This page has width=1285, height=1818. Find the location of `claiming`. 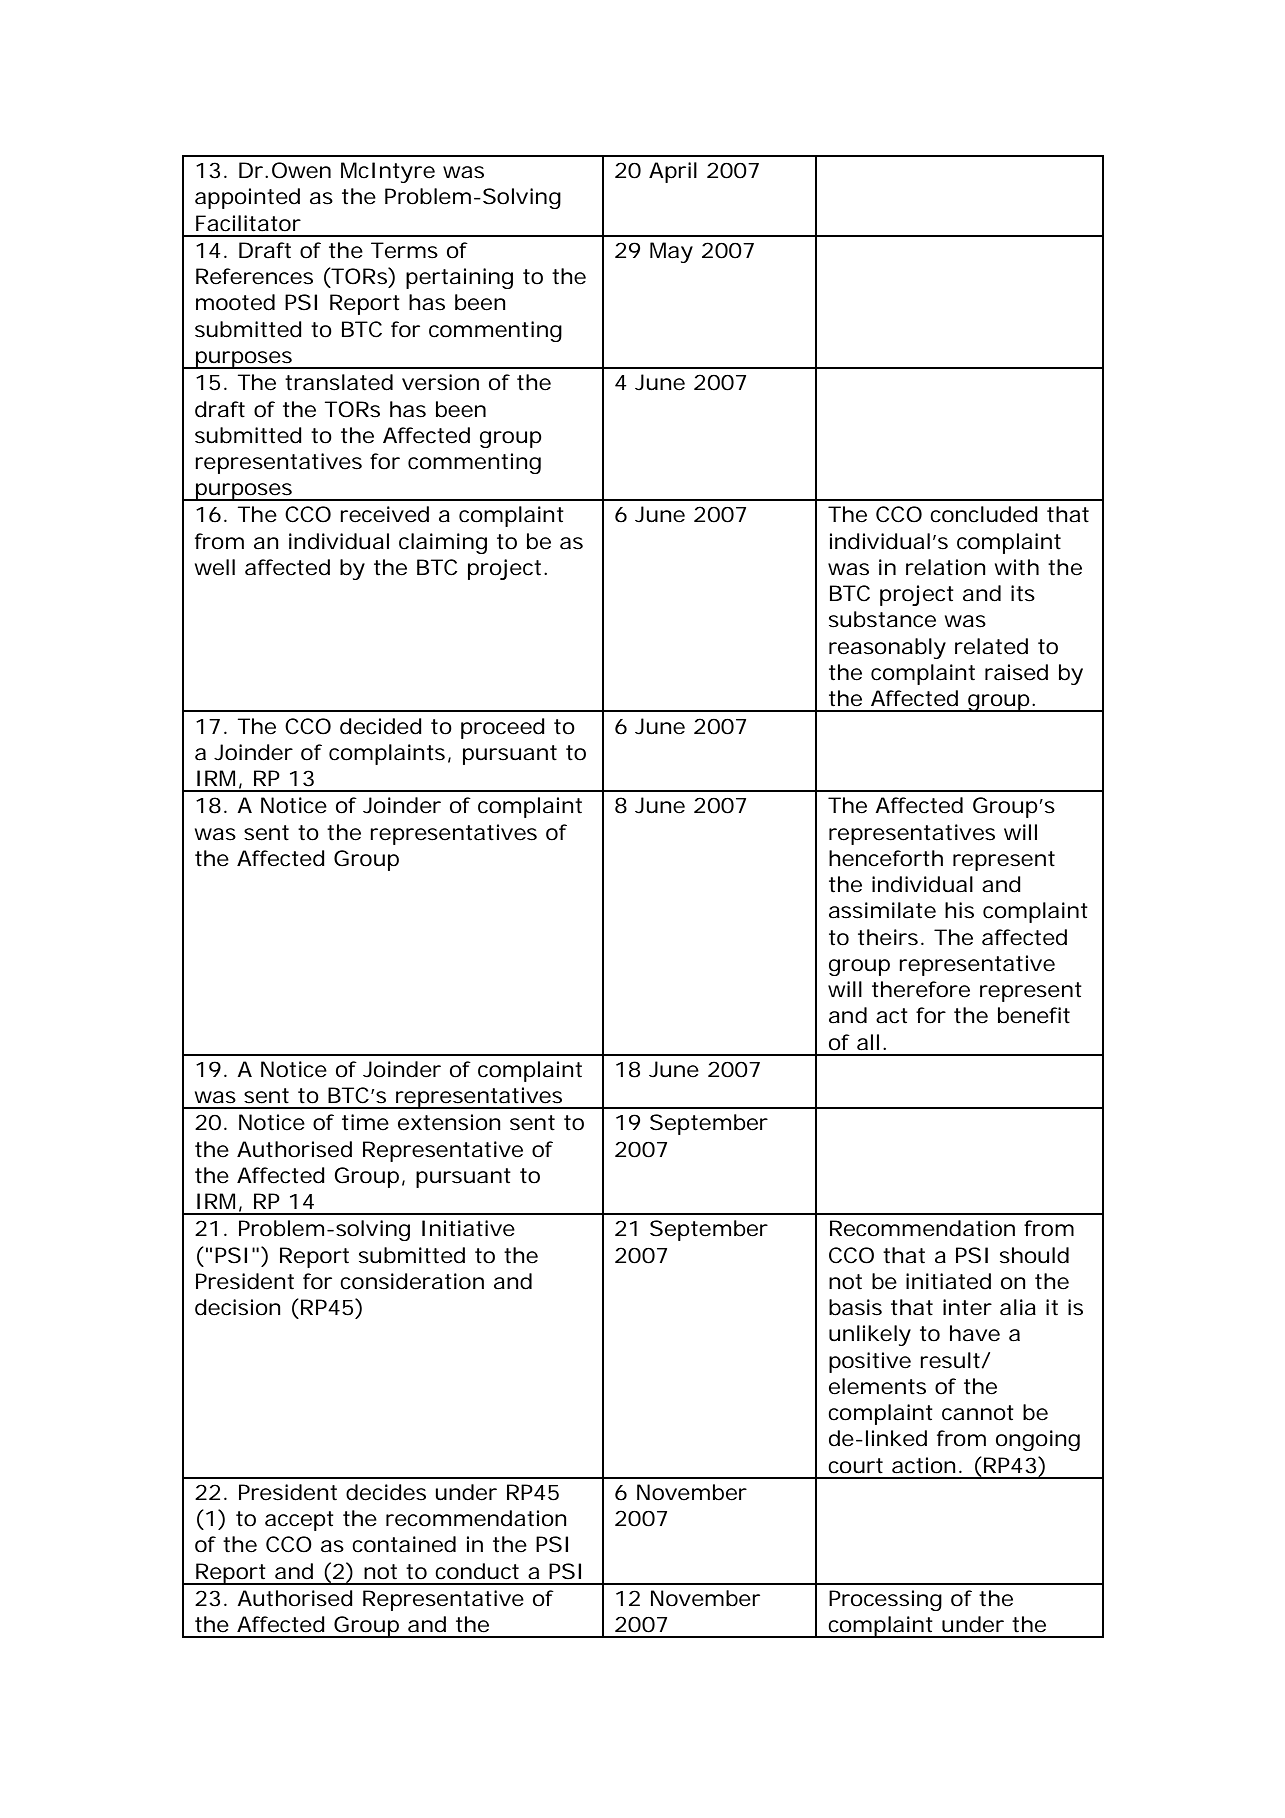

claiming is located at coordinates (443, 543).
